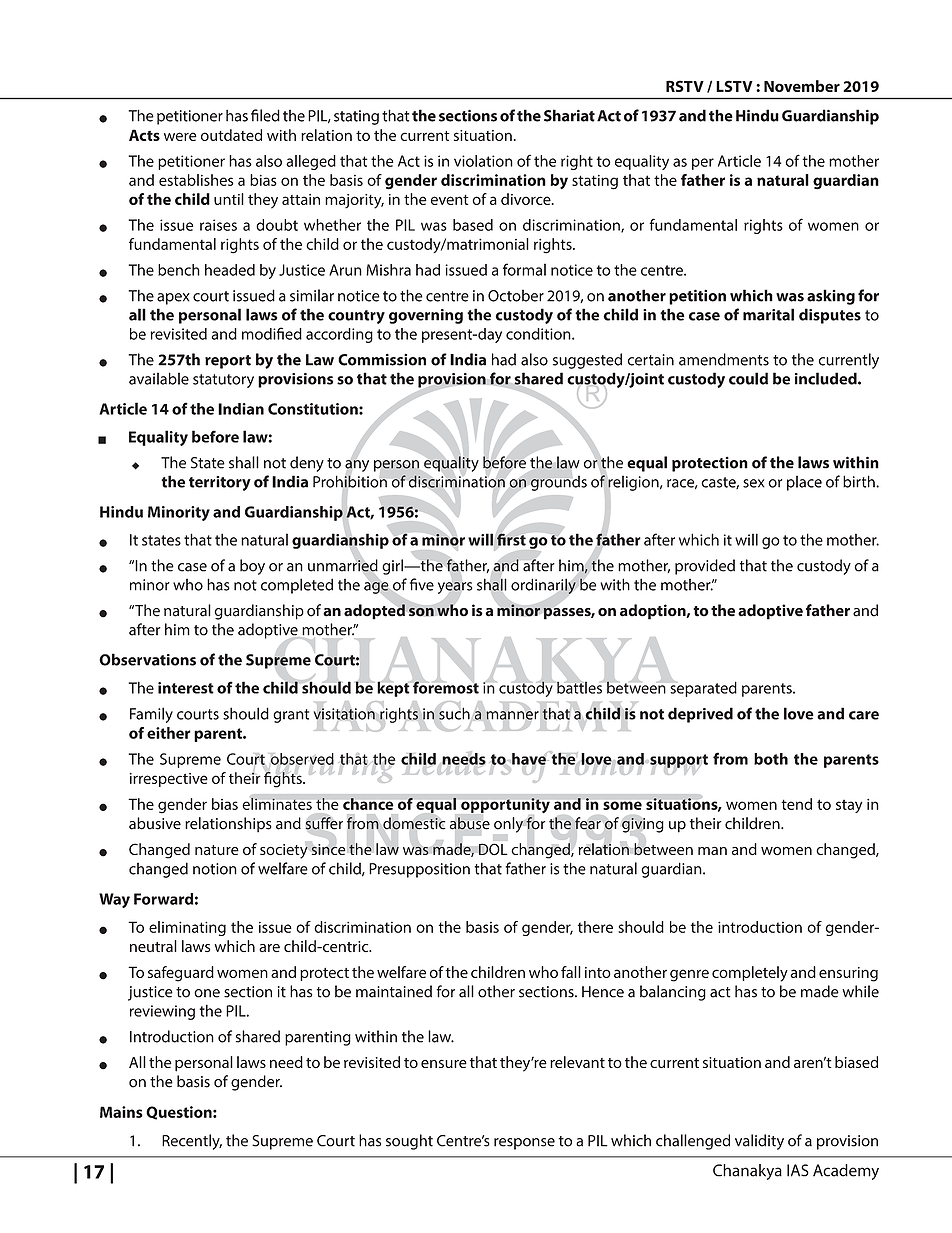 The image size is (952, 1233). Describe the element at coordinates (180, 136) in the screenshot. I see `were` at that location.
